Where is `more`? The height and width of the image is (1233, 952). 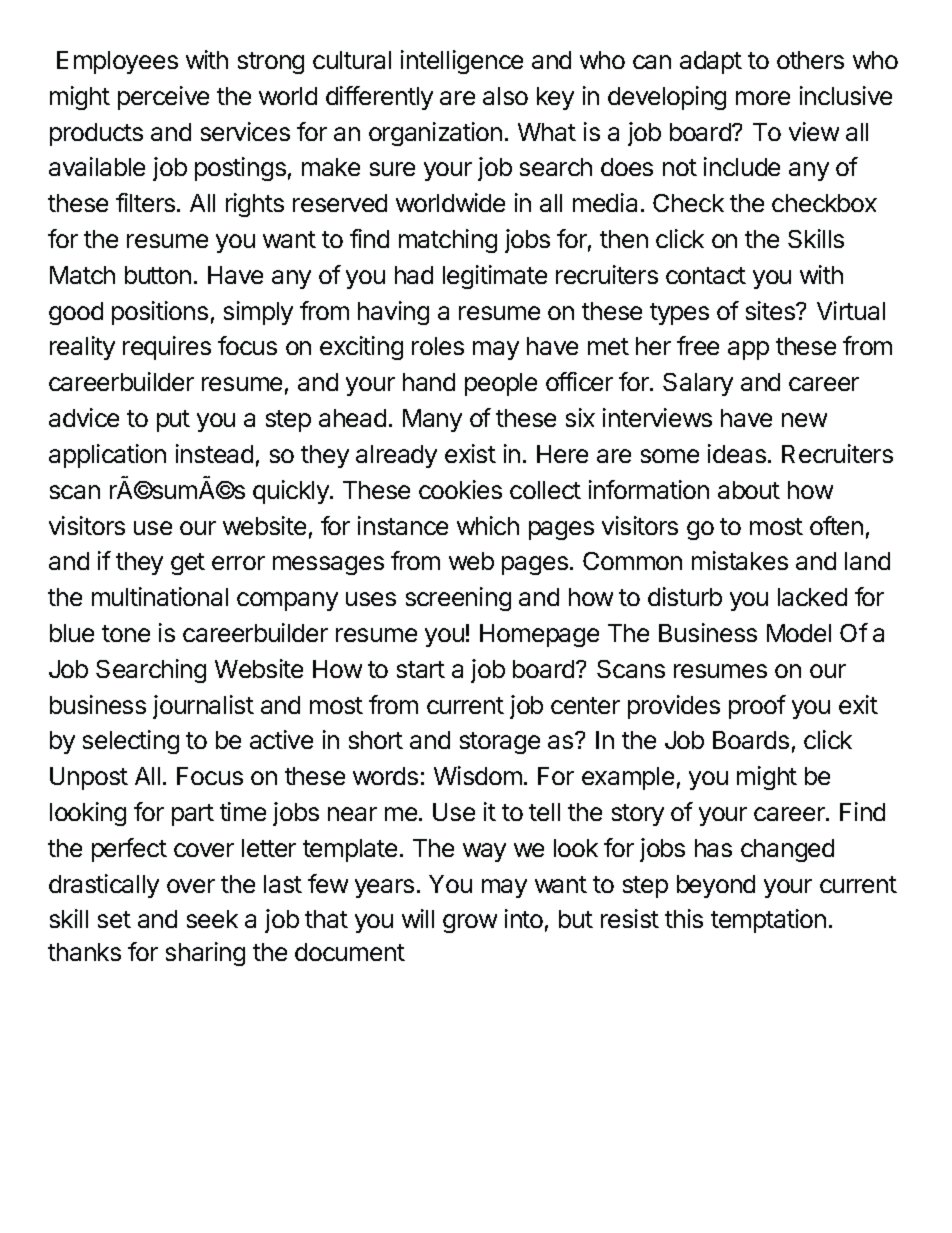 more is located at coordinates (763, 98).
